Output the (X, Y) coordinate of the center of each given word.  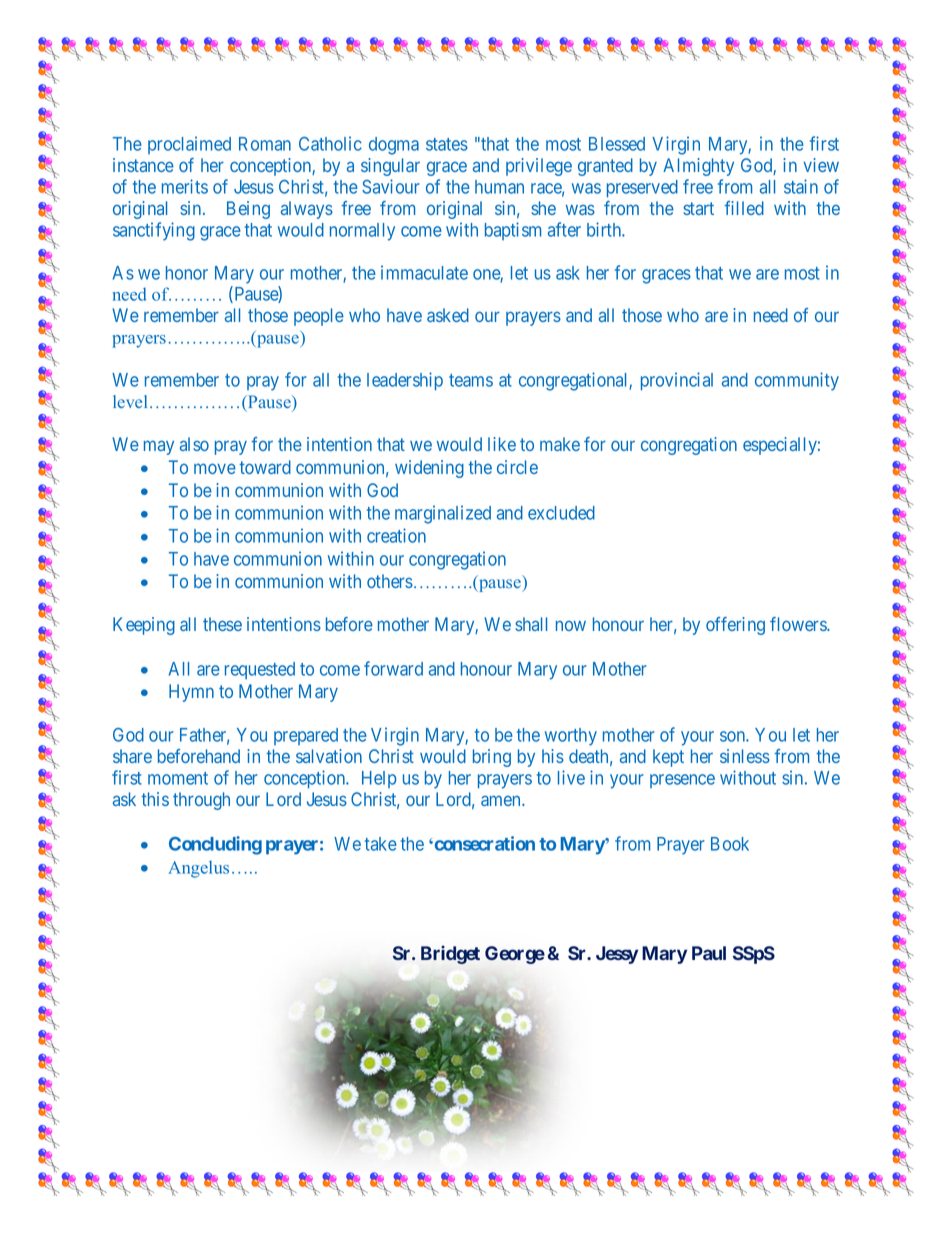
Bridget (450, 954)
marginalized (443, 514)
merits (185, 186)
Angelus (198, 869)
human (499, 187)
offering (735, 626)
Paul (709, 953)
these (222, 624)
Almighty (698, 167)
